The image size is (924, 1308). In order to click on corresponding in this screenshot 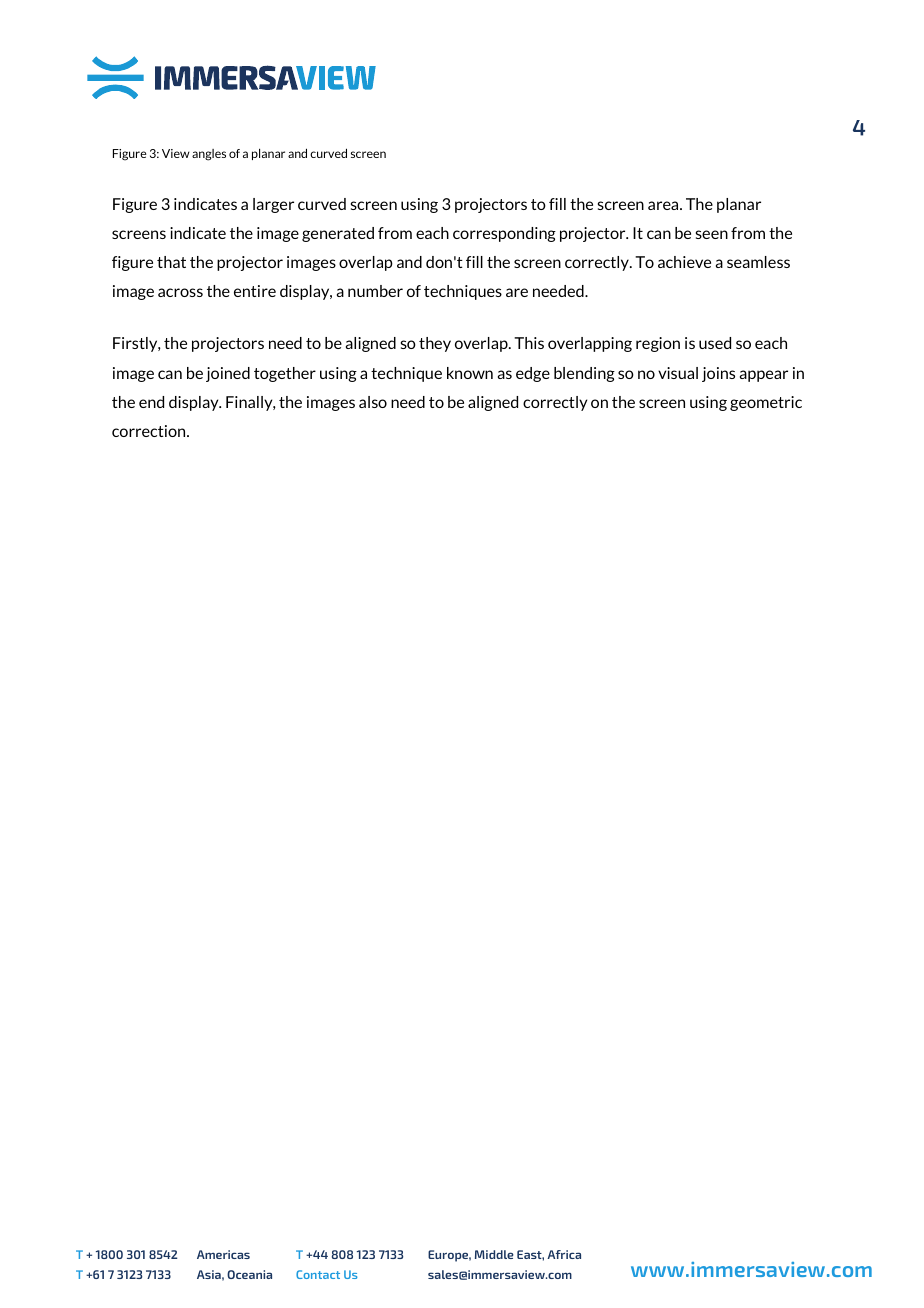, I will do `click(504, 234)`.
